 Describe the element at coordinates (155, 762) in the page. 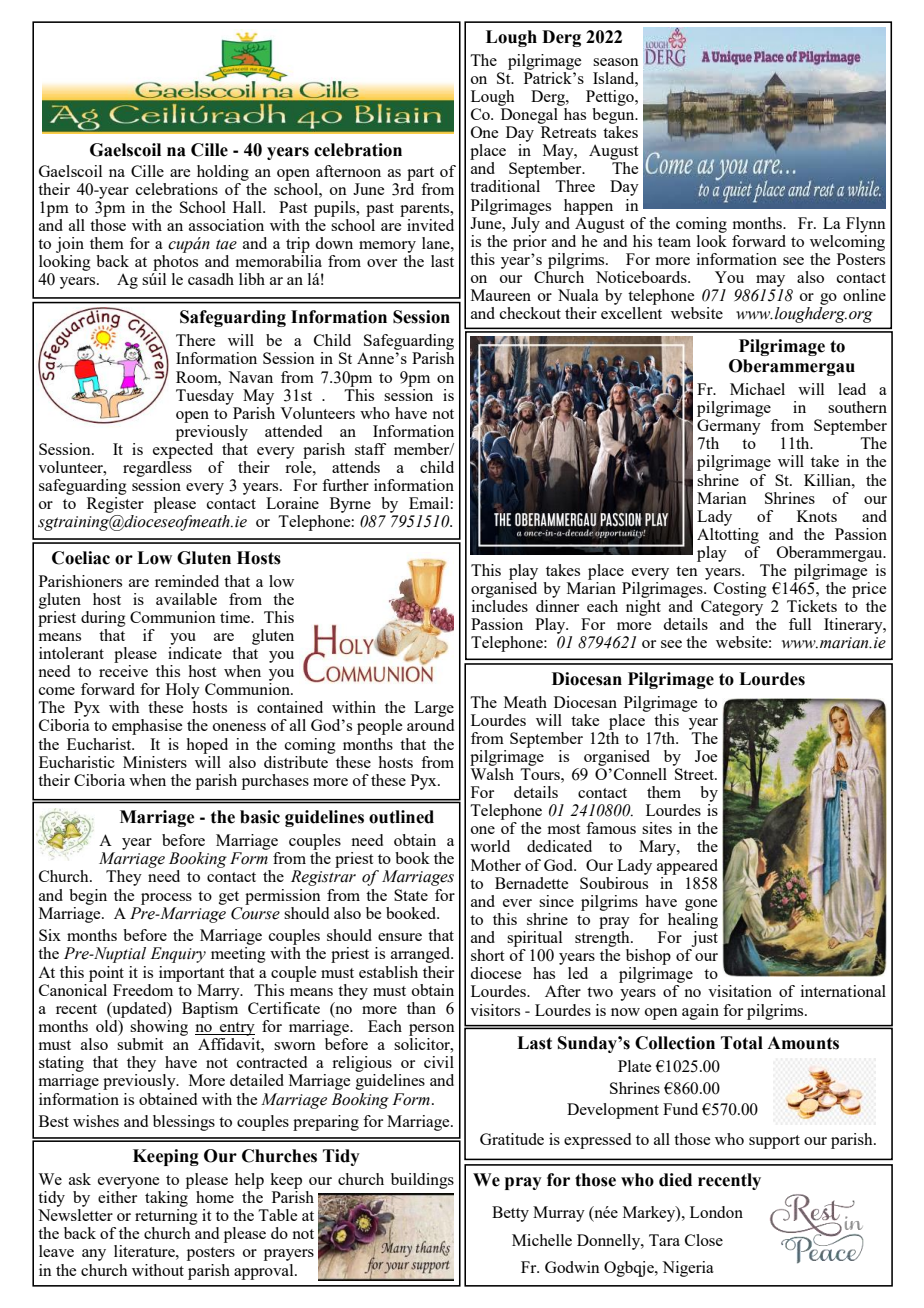

I see `Ministers` at that location.
